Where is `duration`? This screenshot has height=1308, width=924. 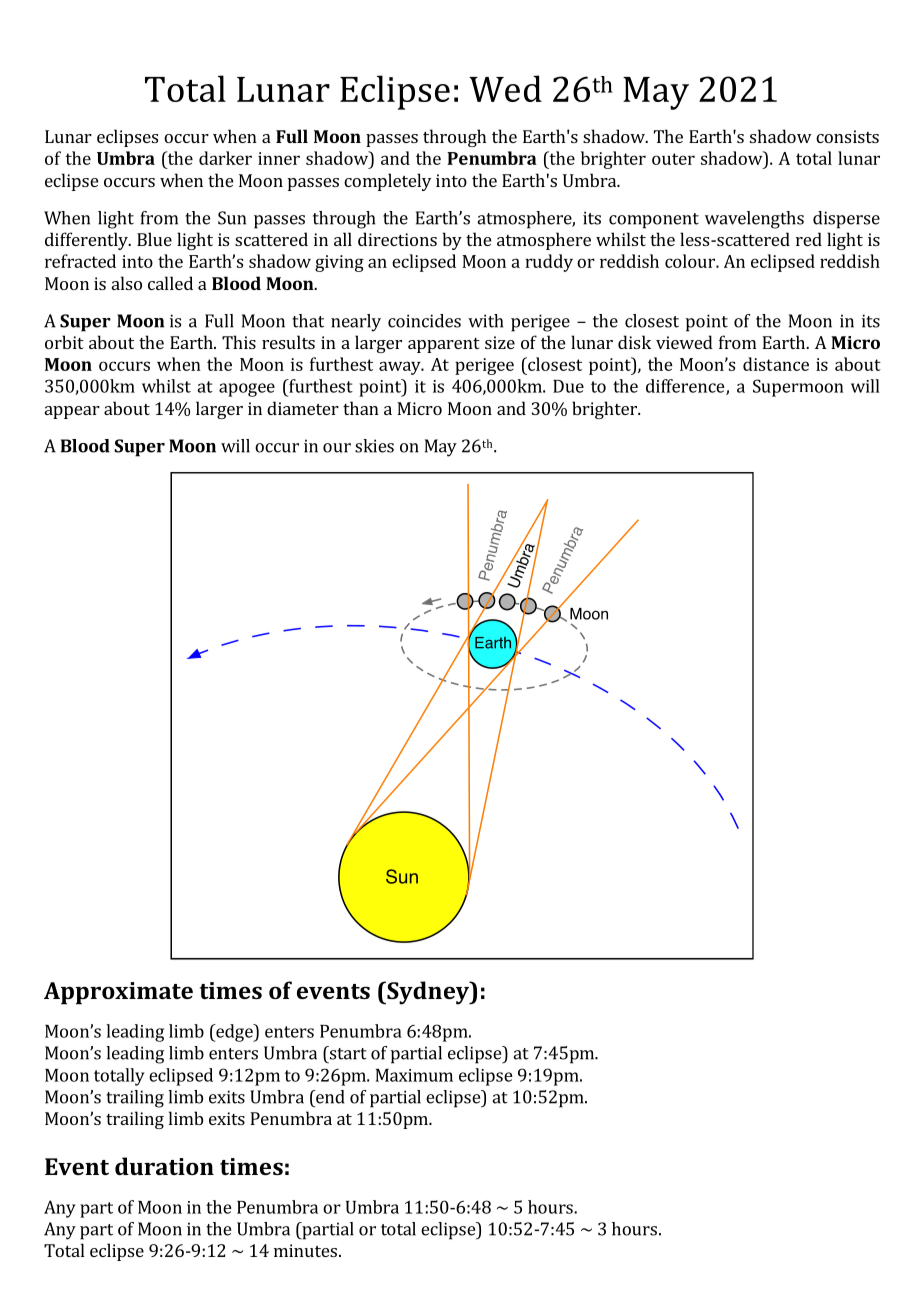 duration is located at coordinates (164, 1166).
